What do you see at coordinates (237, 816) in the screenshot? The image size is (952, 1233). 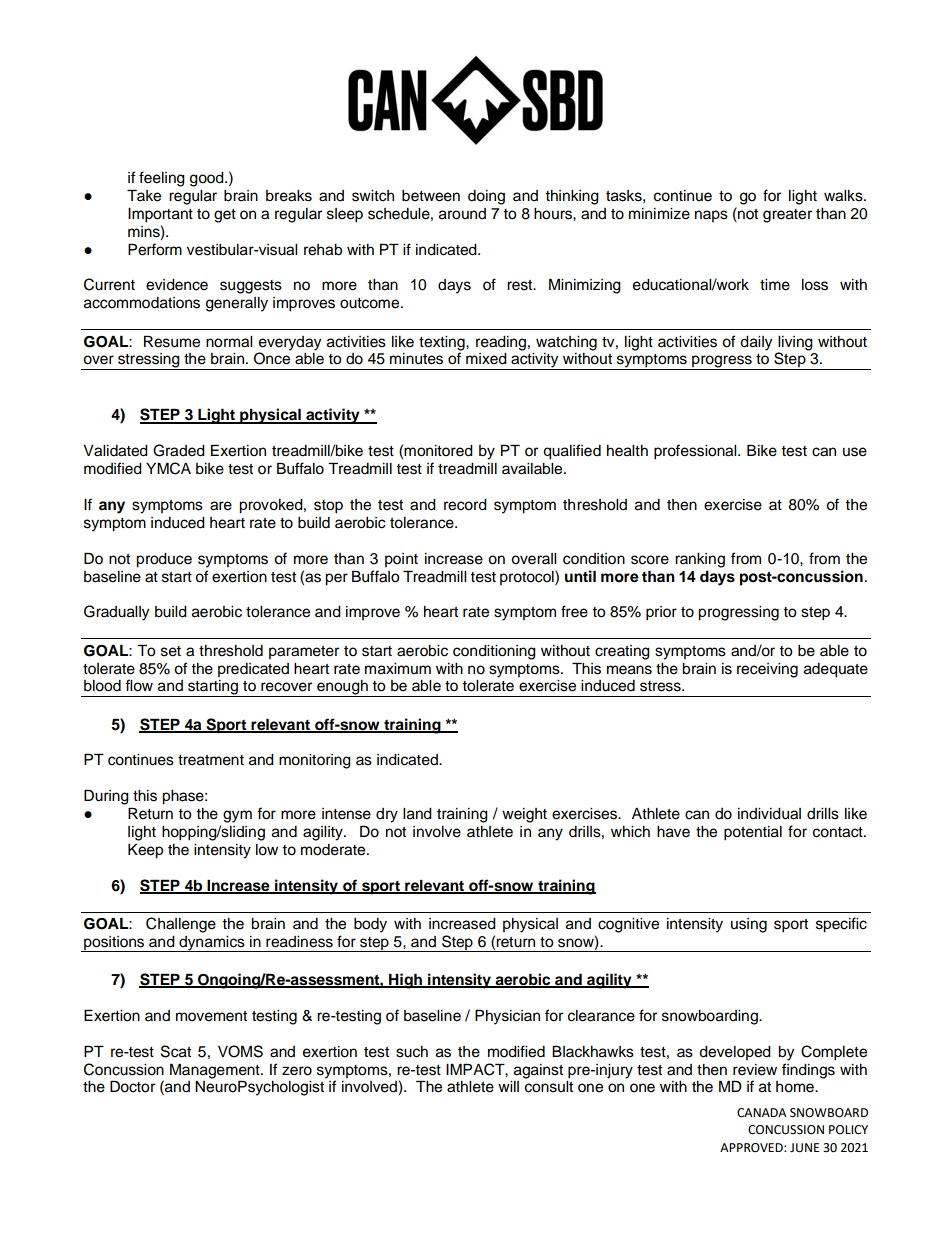 I see `gym` at bounding box center [237, 816].
